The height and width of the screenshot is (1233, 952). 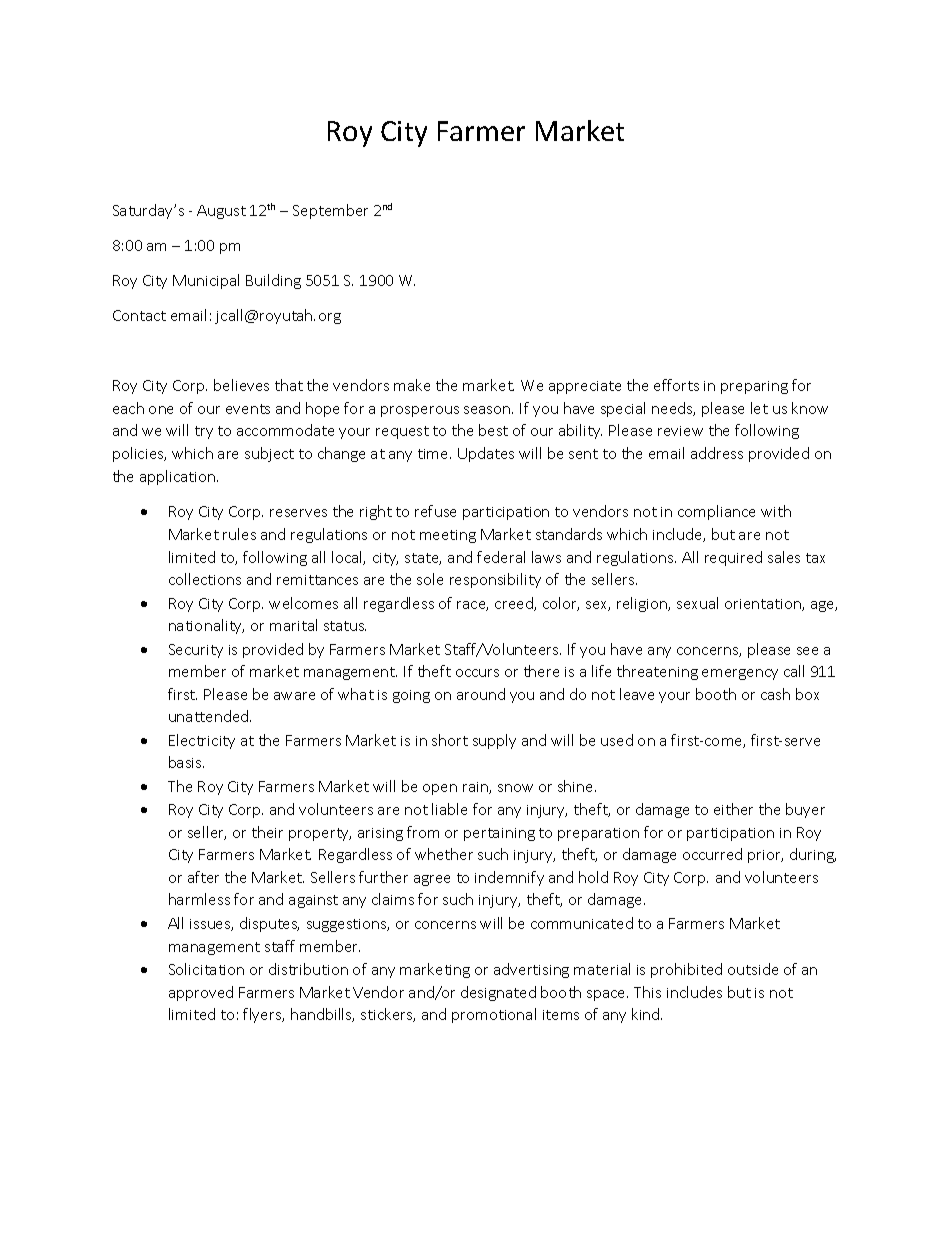 What do you see at coordinates (239, 534) in the screenshot?
I see `rules` at bounding box center [239, 534].
